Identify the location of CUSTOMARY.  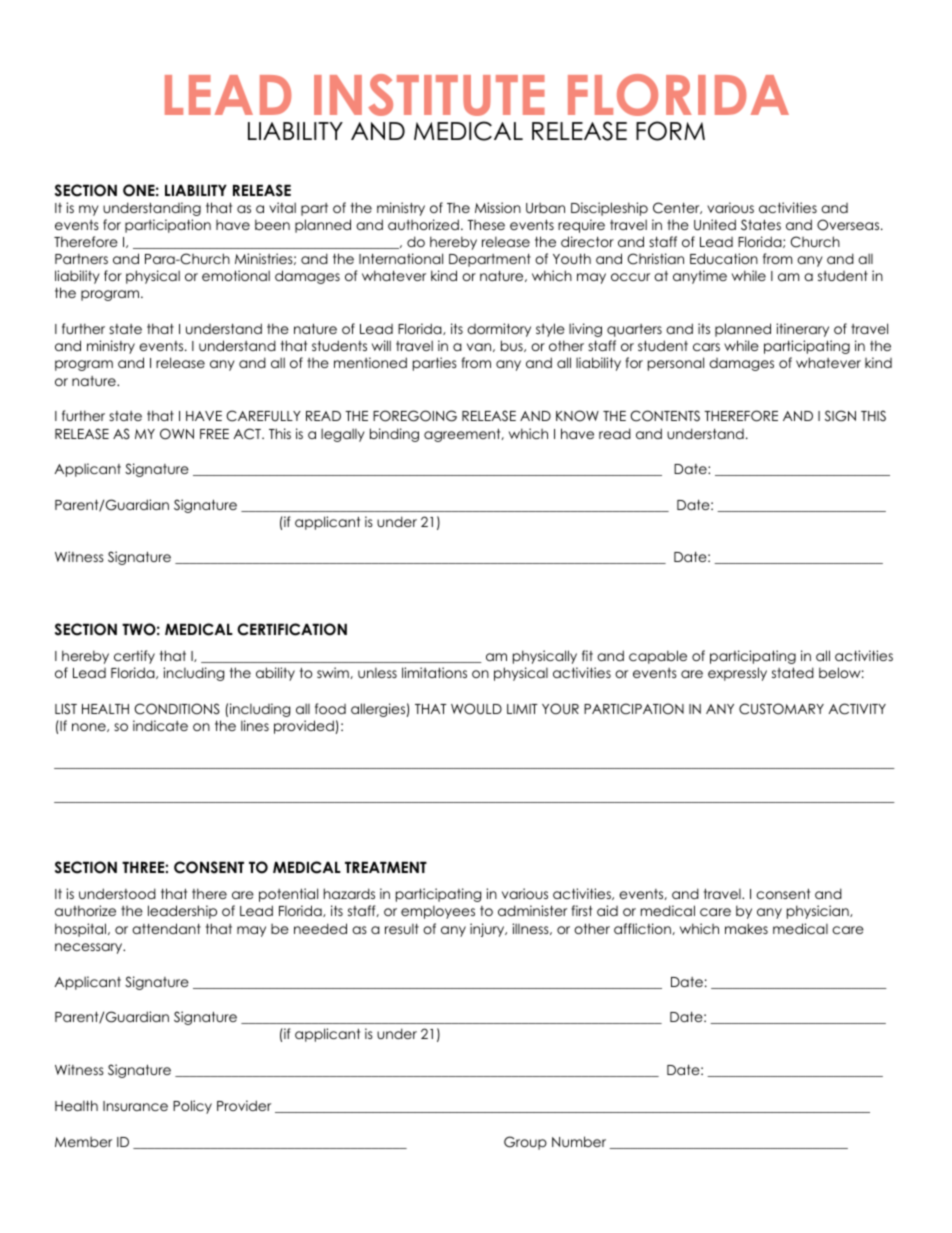
(781, 709).
